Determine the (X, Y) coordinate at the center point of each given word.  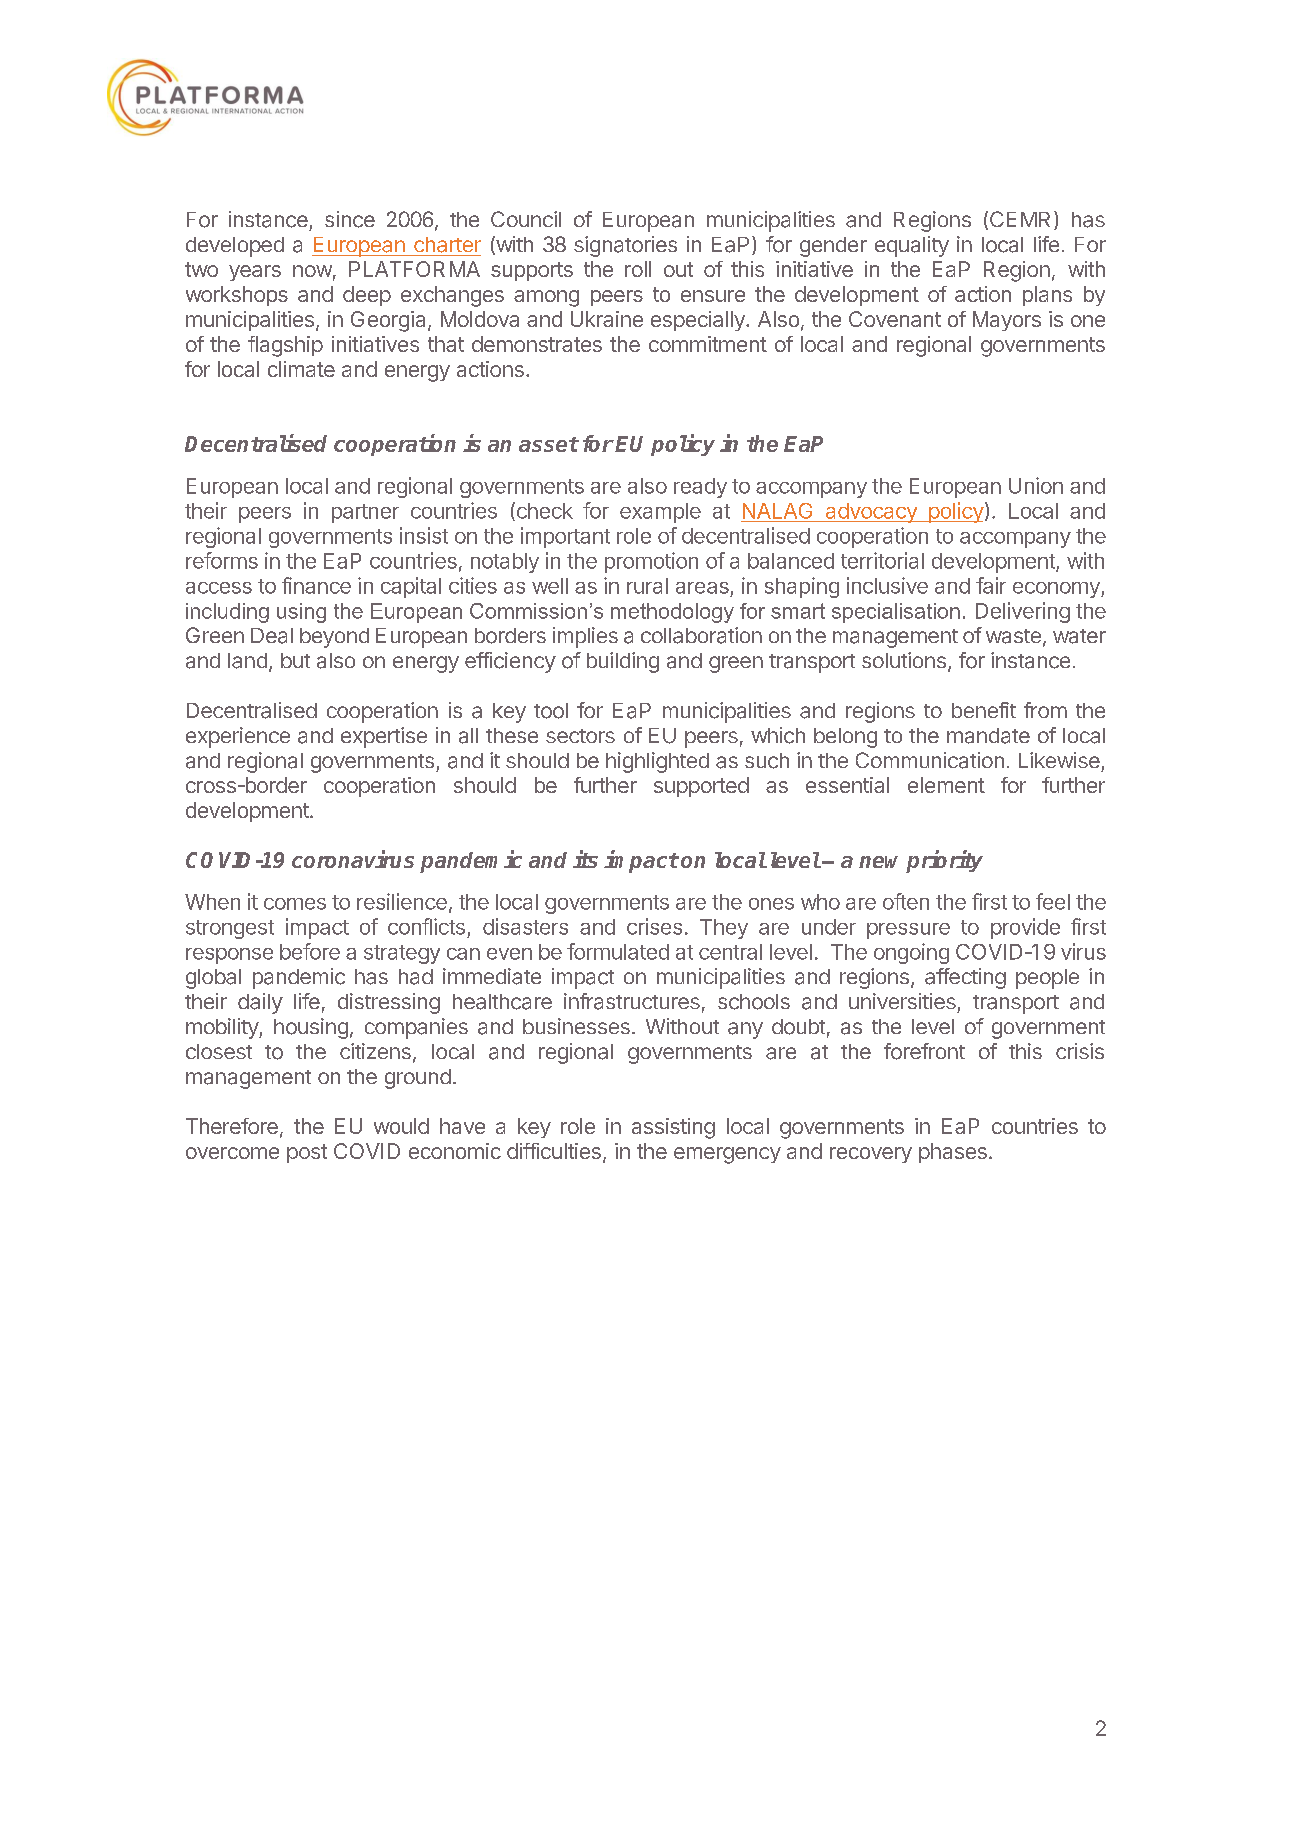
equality (912, 246)
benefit (984, 710)
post (307, 1153)
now (312, 271)
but (295, 660)
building (623, 662)
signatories (625, 246)
